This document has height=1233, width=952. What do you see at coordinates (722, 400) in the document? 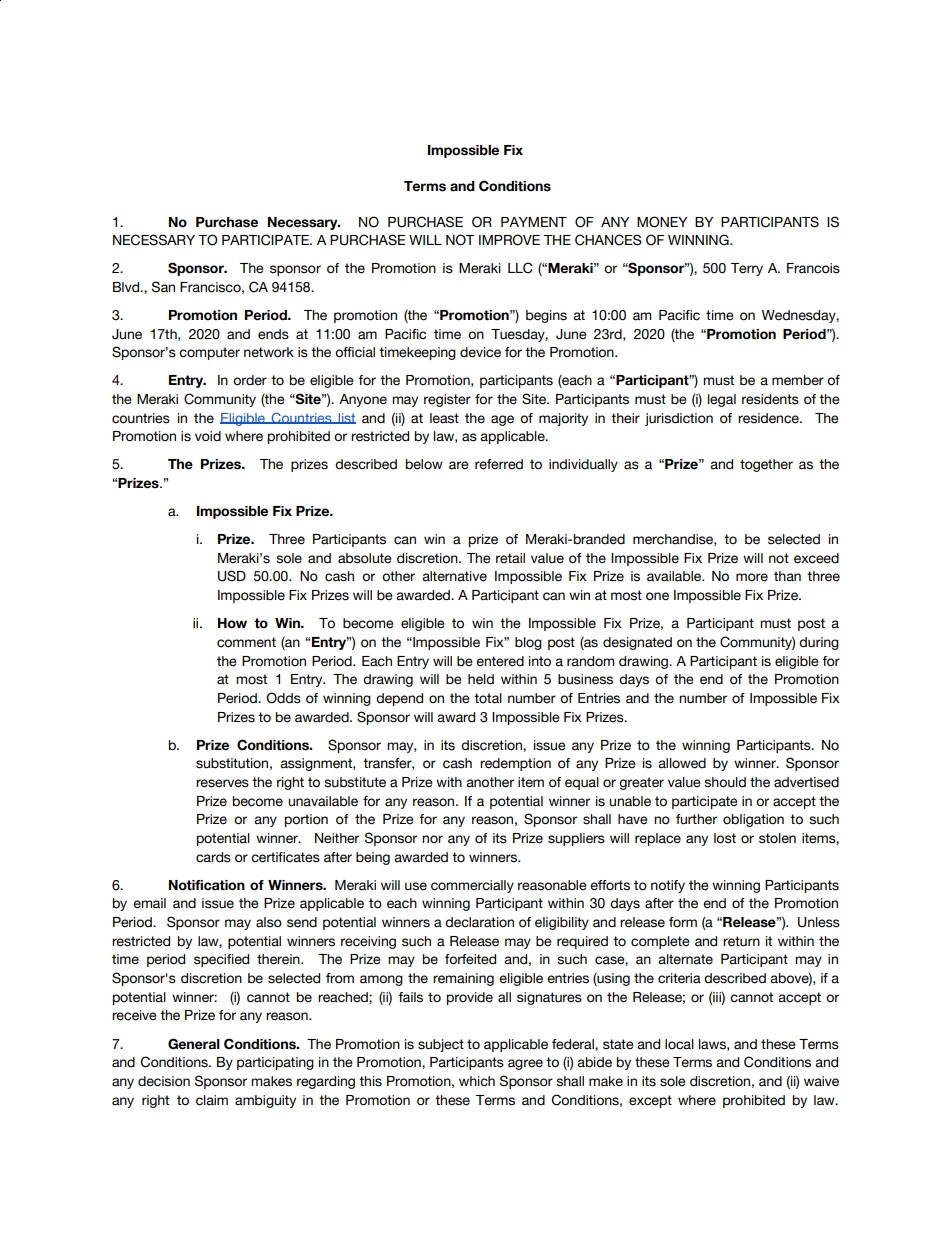
I see `legal` at bounding box center [722, 400].
